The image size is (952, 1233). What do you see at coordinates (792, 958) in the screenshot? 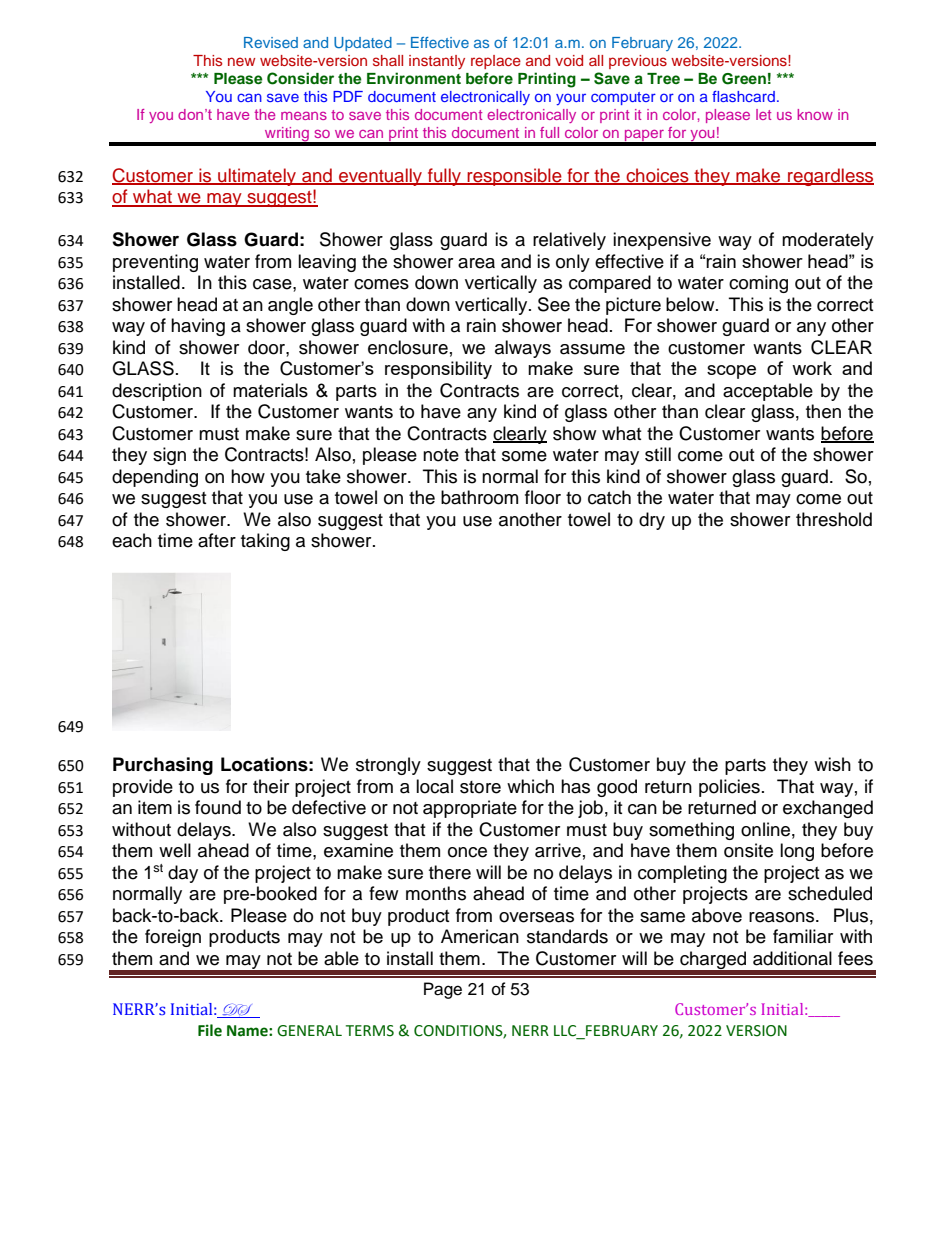
I see `additional` at bounding box center [792, 958].
